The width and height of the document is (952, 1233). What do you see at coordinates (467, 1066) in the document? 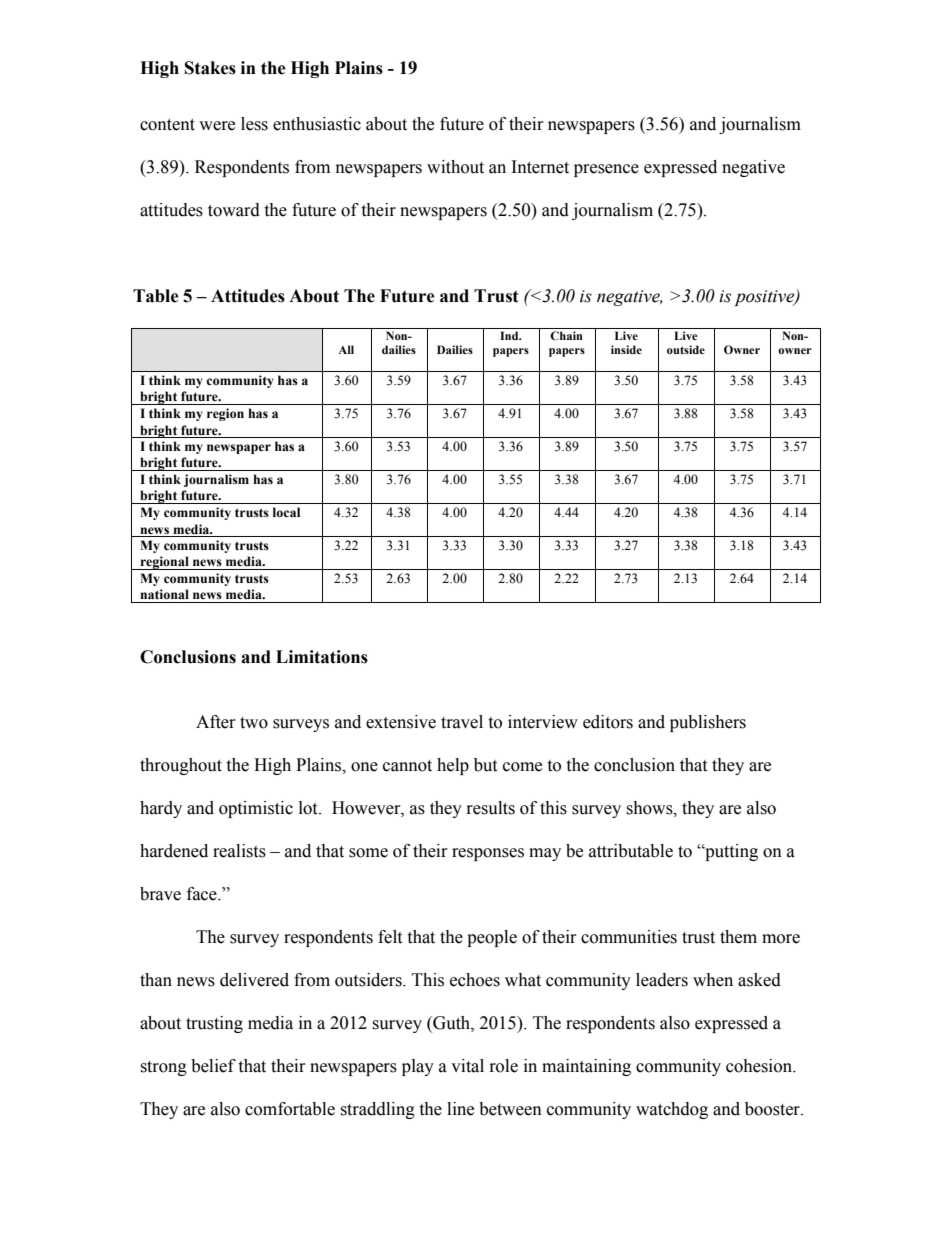
I see `vital` at bounding box center [467, 1066].
